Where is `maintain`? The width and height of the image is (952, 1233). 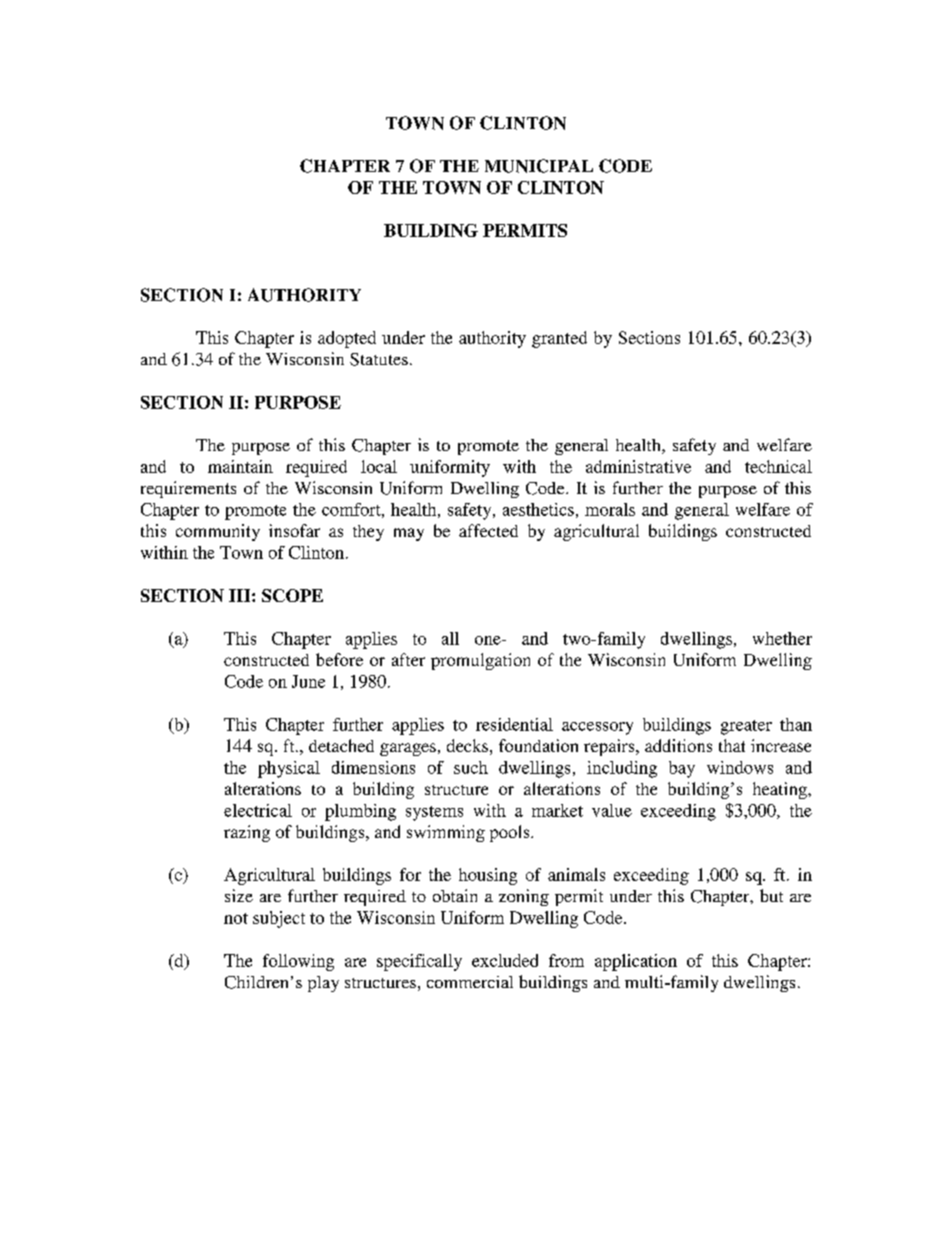 maintain is located at coordinates (240, 466).
